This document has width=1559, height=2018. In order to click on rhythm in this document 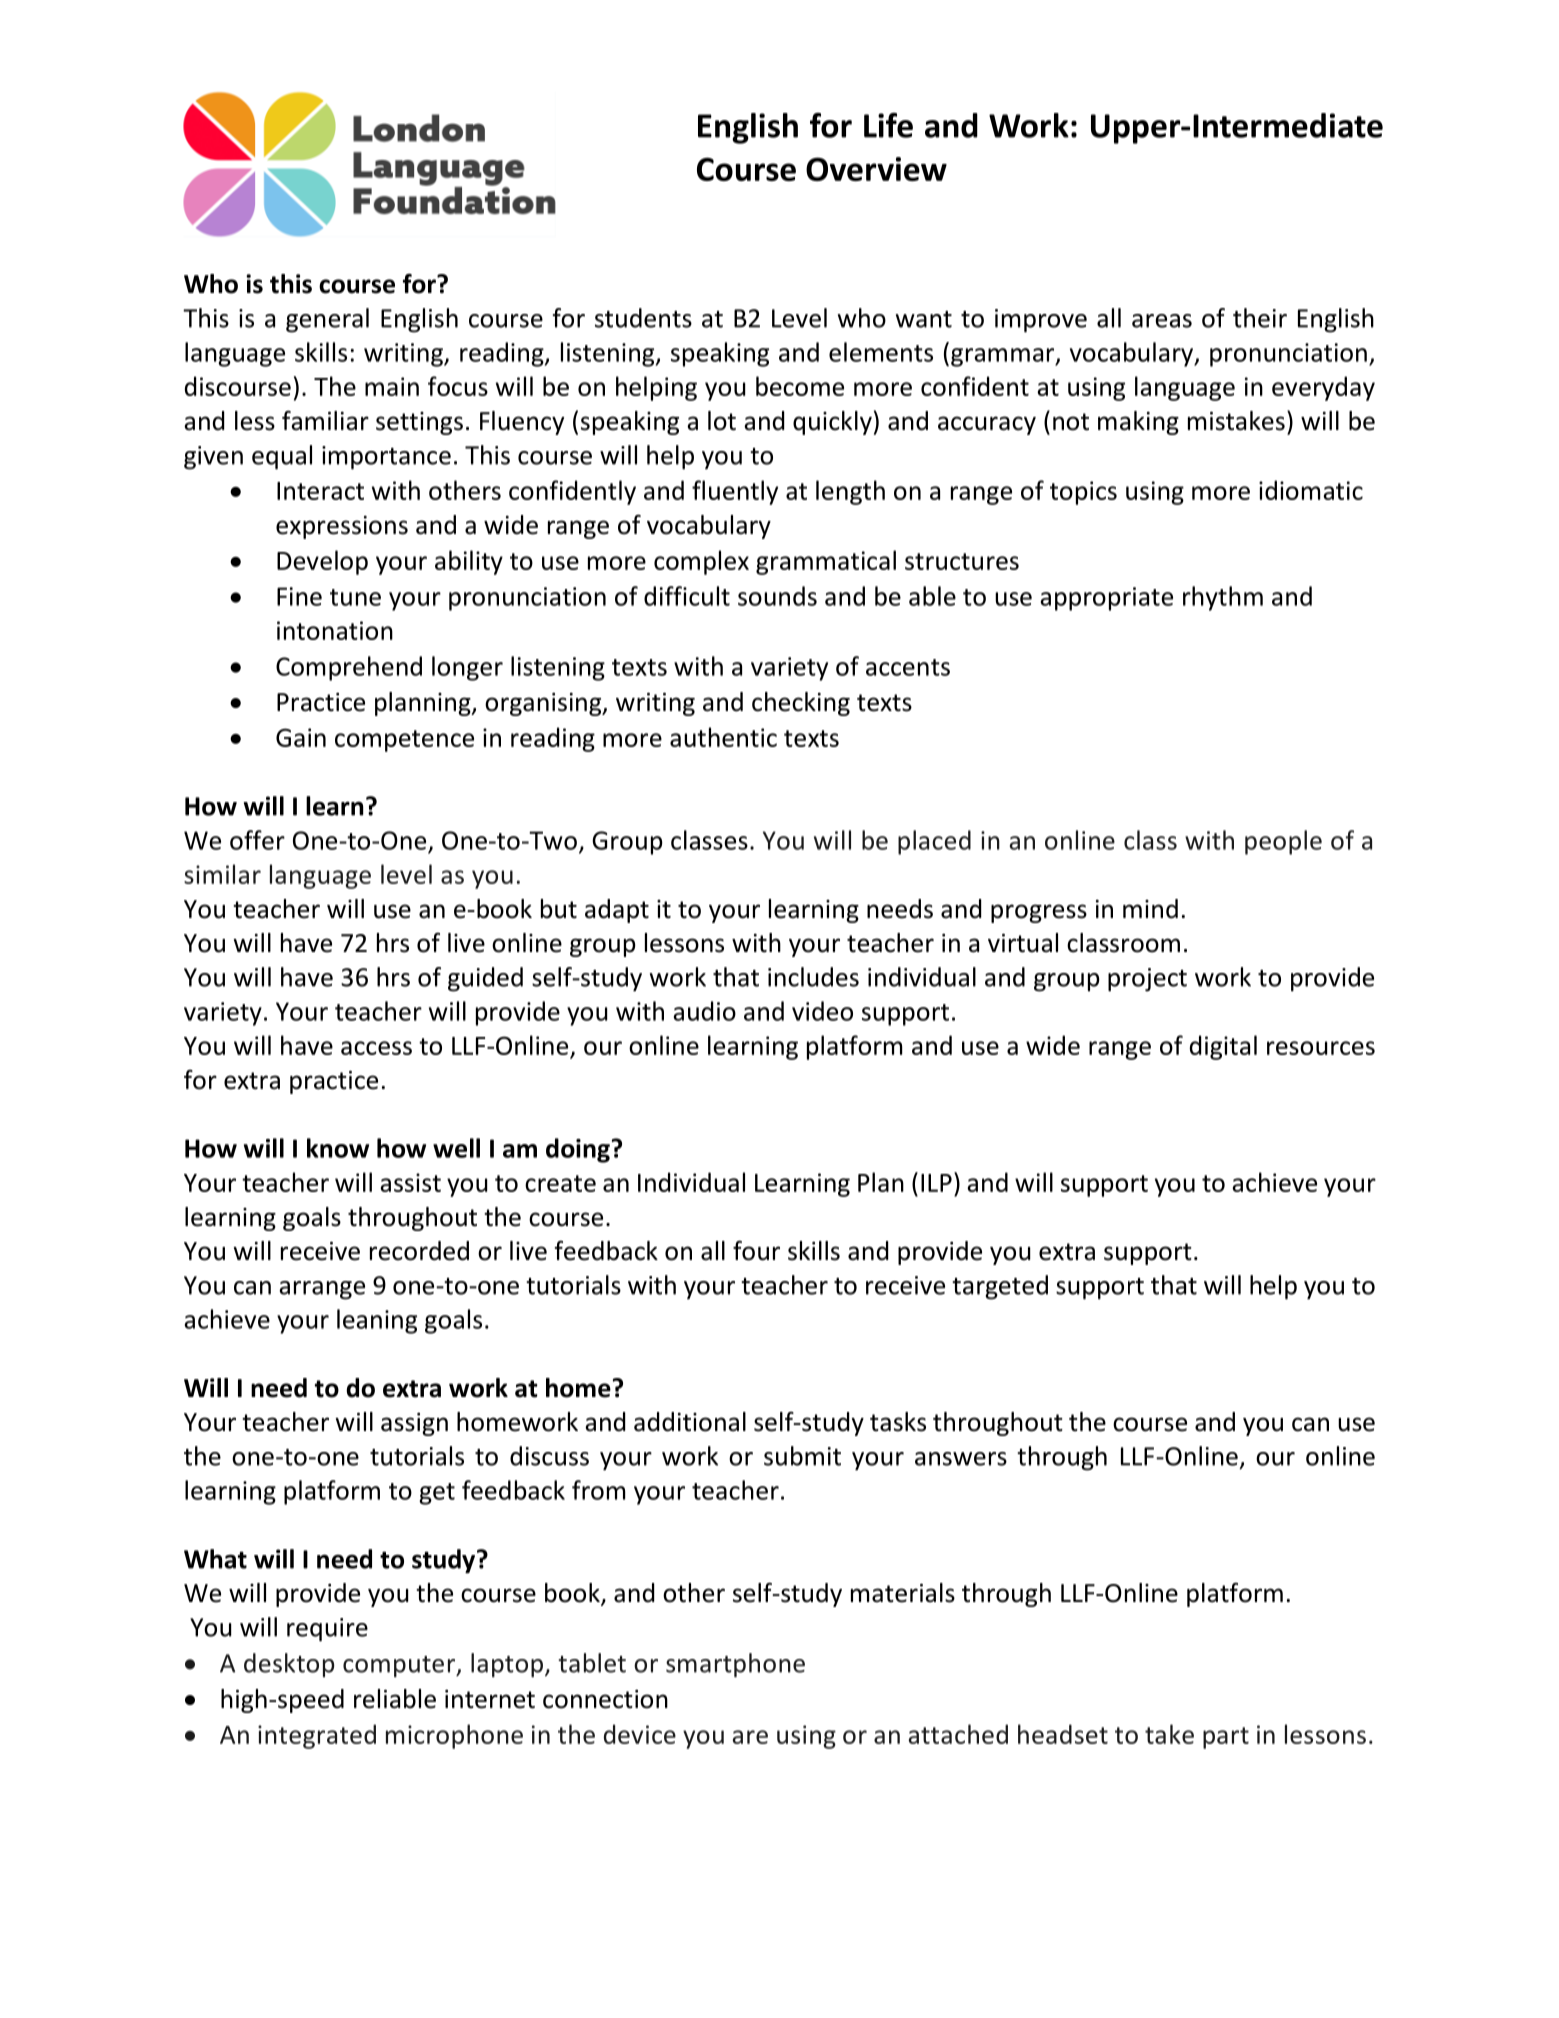, I will do `click(1223, 598)`.
